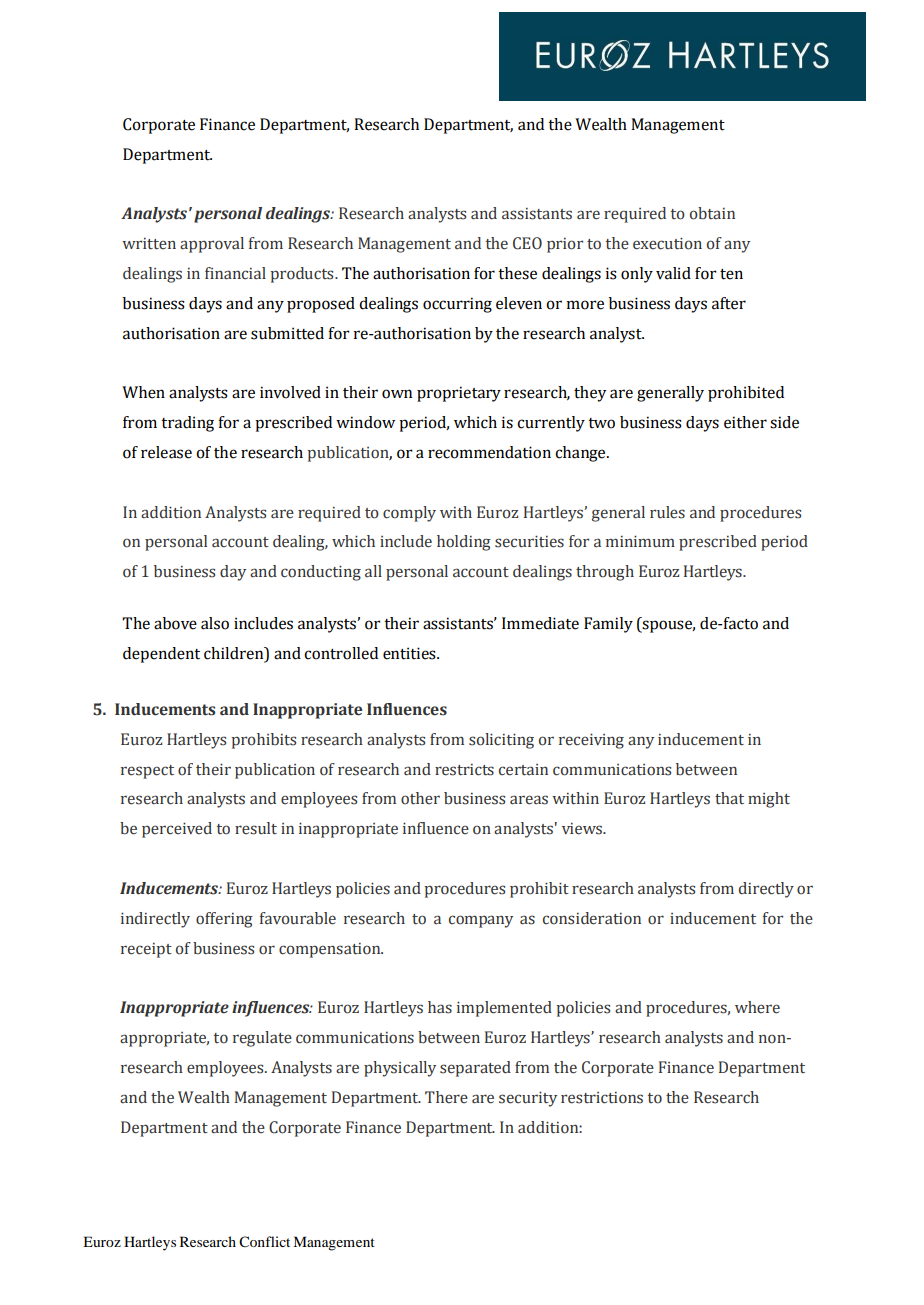 The height and width of the screenshot is (1305, 924). What do you see at coordinates (212, 245) in the screenshot?
I see `approval` at bounding box center [212, 245].
